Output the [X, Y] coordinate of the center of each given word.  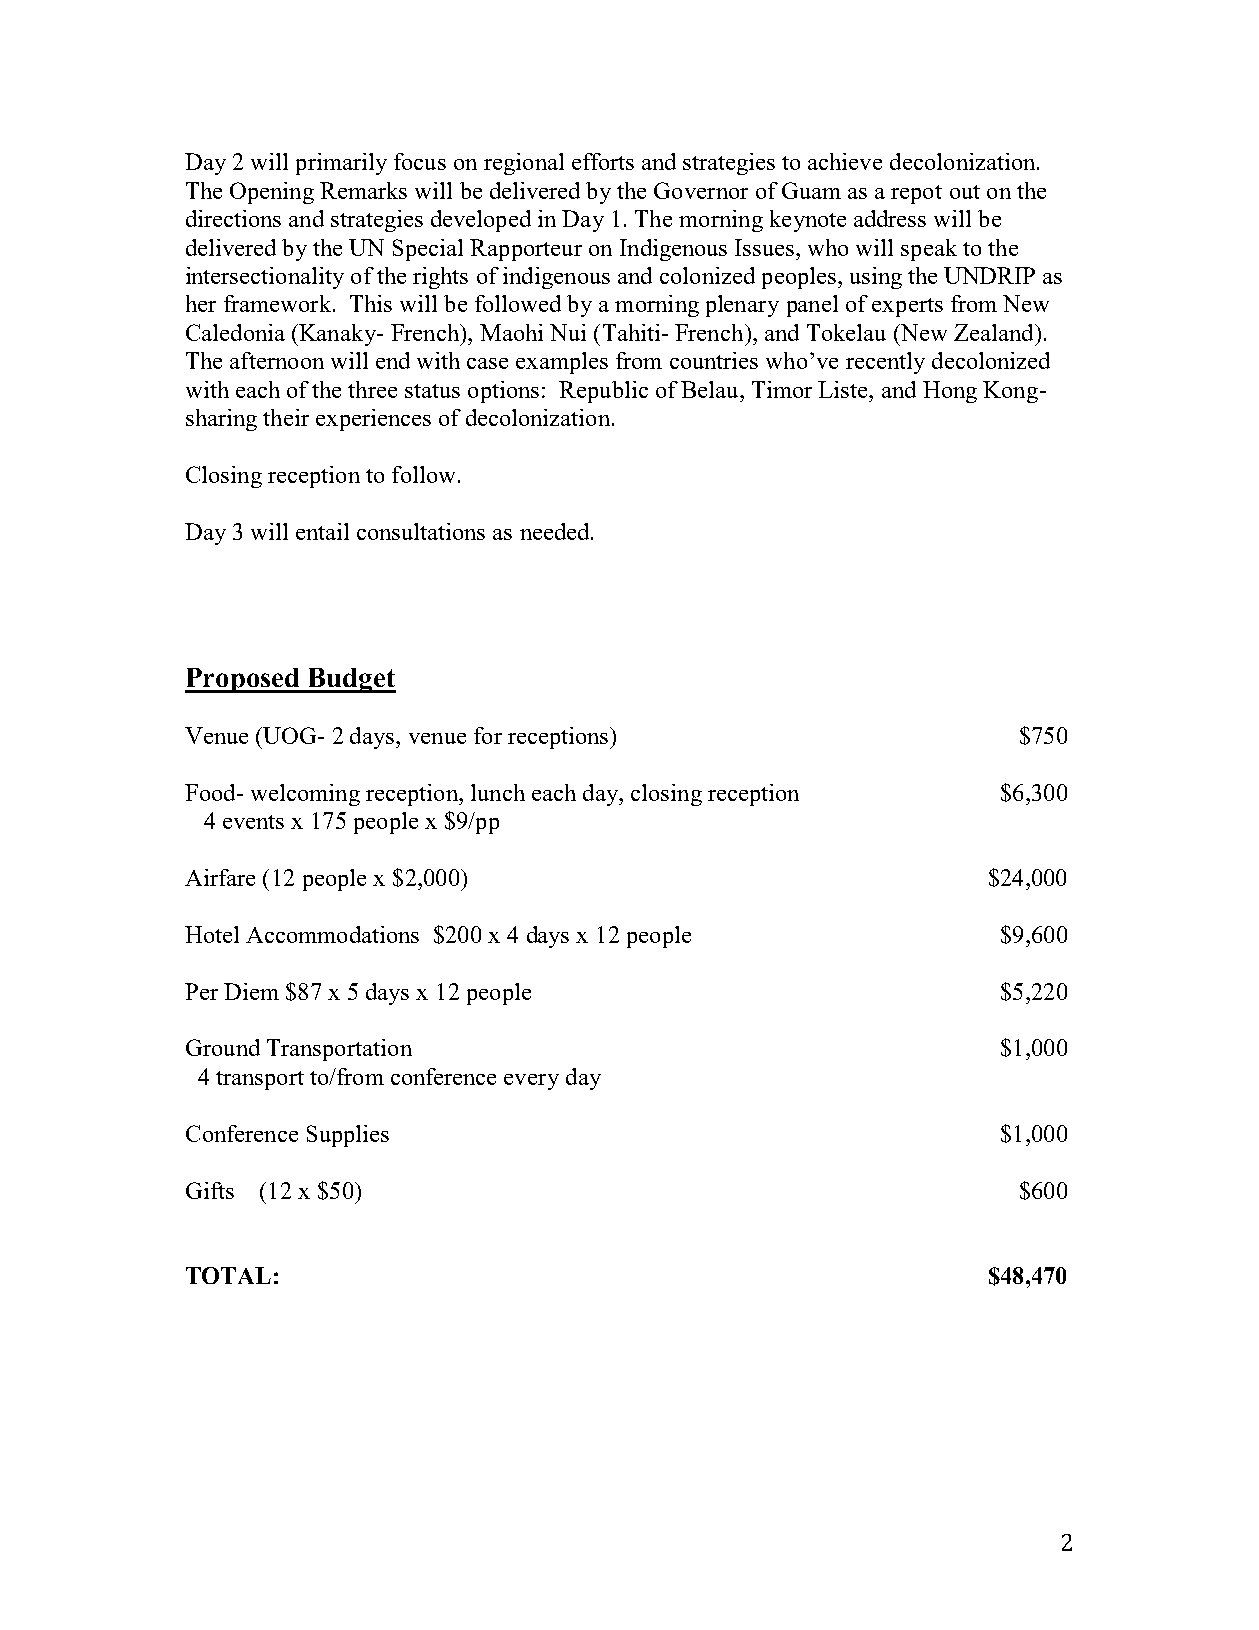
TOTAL [228, 1275]
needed [556, 531]
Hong [950, 392]
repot [916, 194]
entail [322, 531]
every [531, 1082]
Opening [272, 193]
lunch [498, 792]
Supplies [348, 1136]
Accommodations [332, 934]
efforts [603, 161]
